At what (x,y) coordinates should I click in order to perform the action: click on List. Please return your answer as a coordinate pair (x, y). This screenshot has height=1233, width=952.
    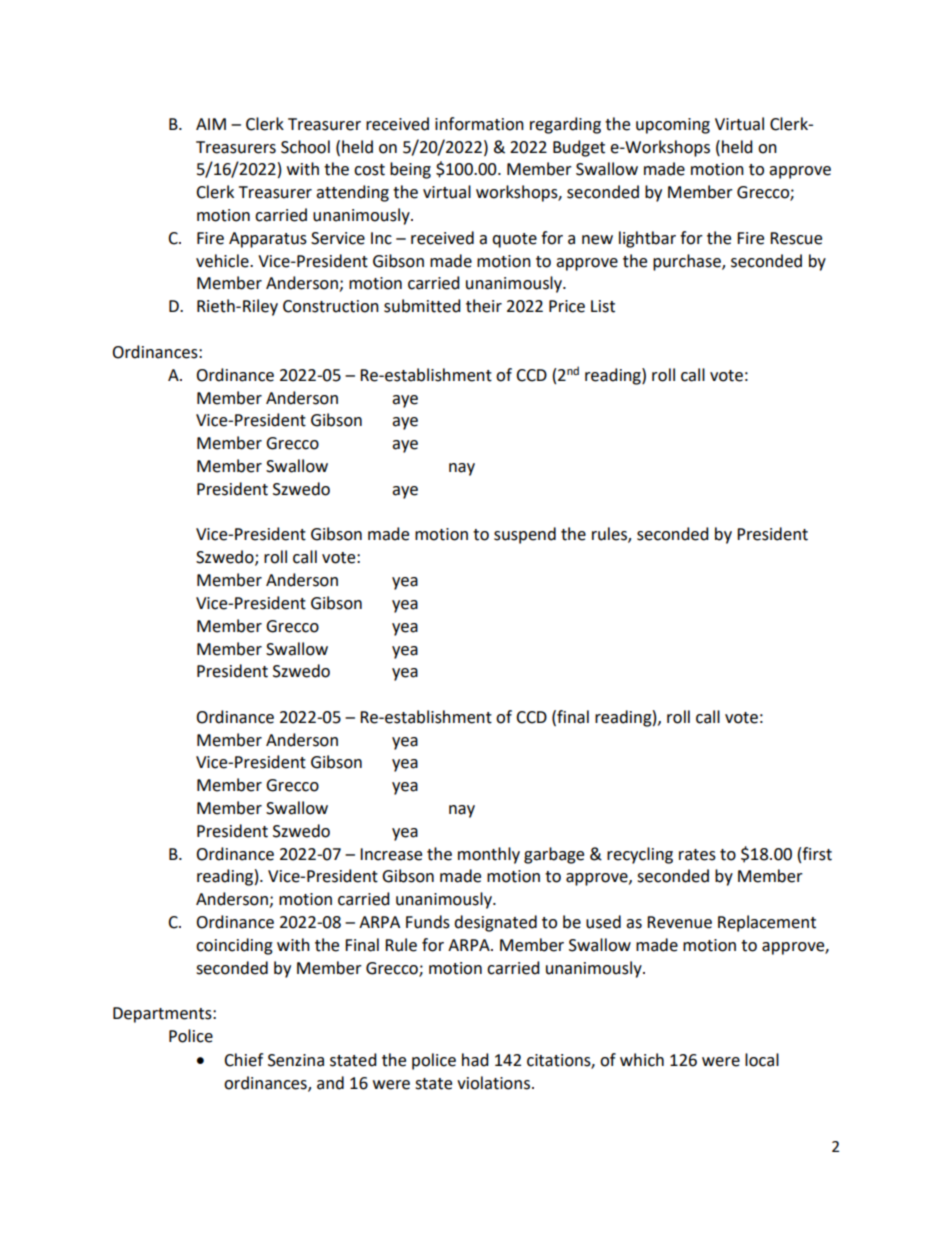
    Looking at the image, I should click on (603, 306).
